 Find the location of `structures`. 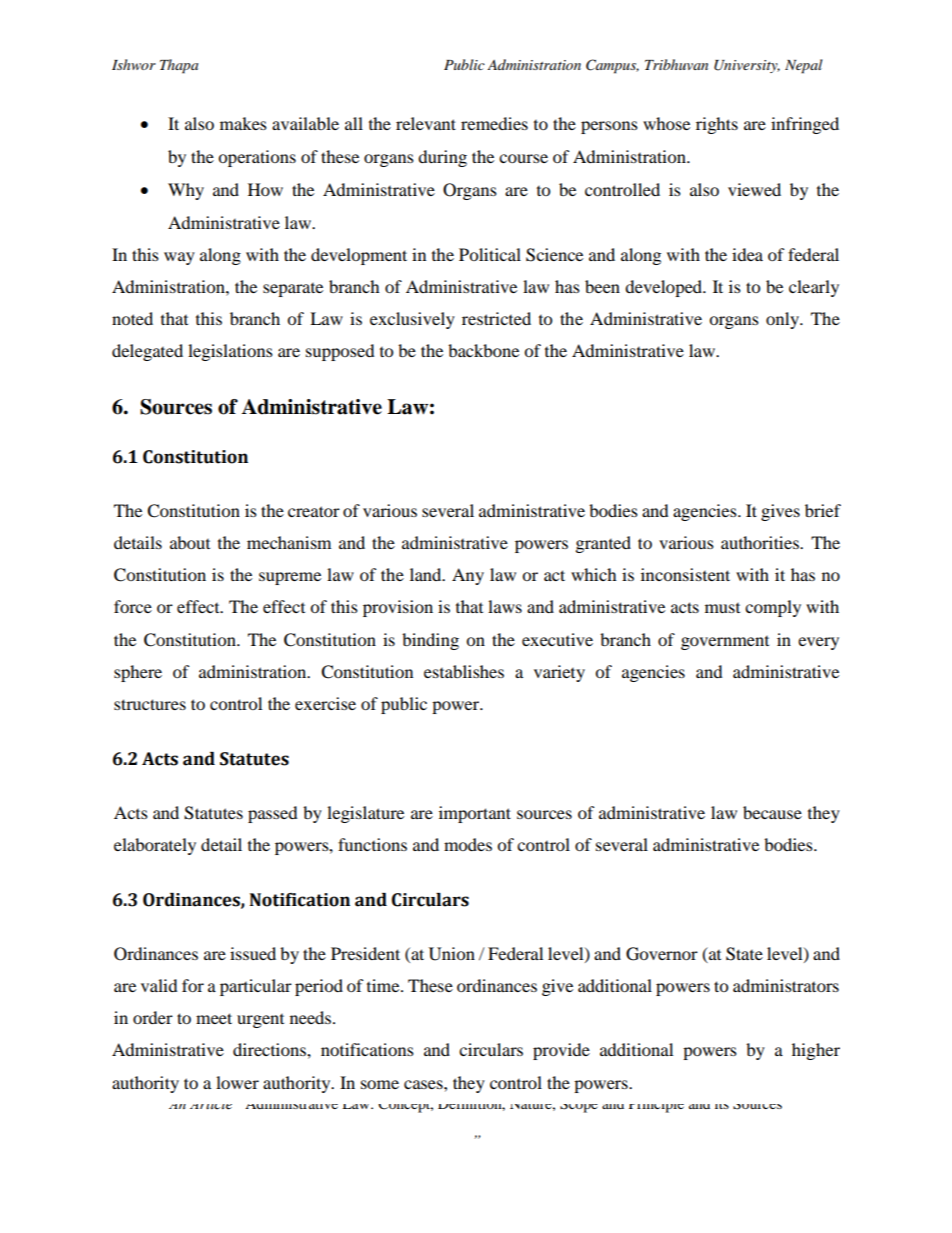

structures is located at coordinates (150, 704).
